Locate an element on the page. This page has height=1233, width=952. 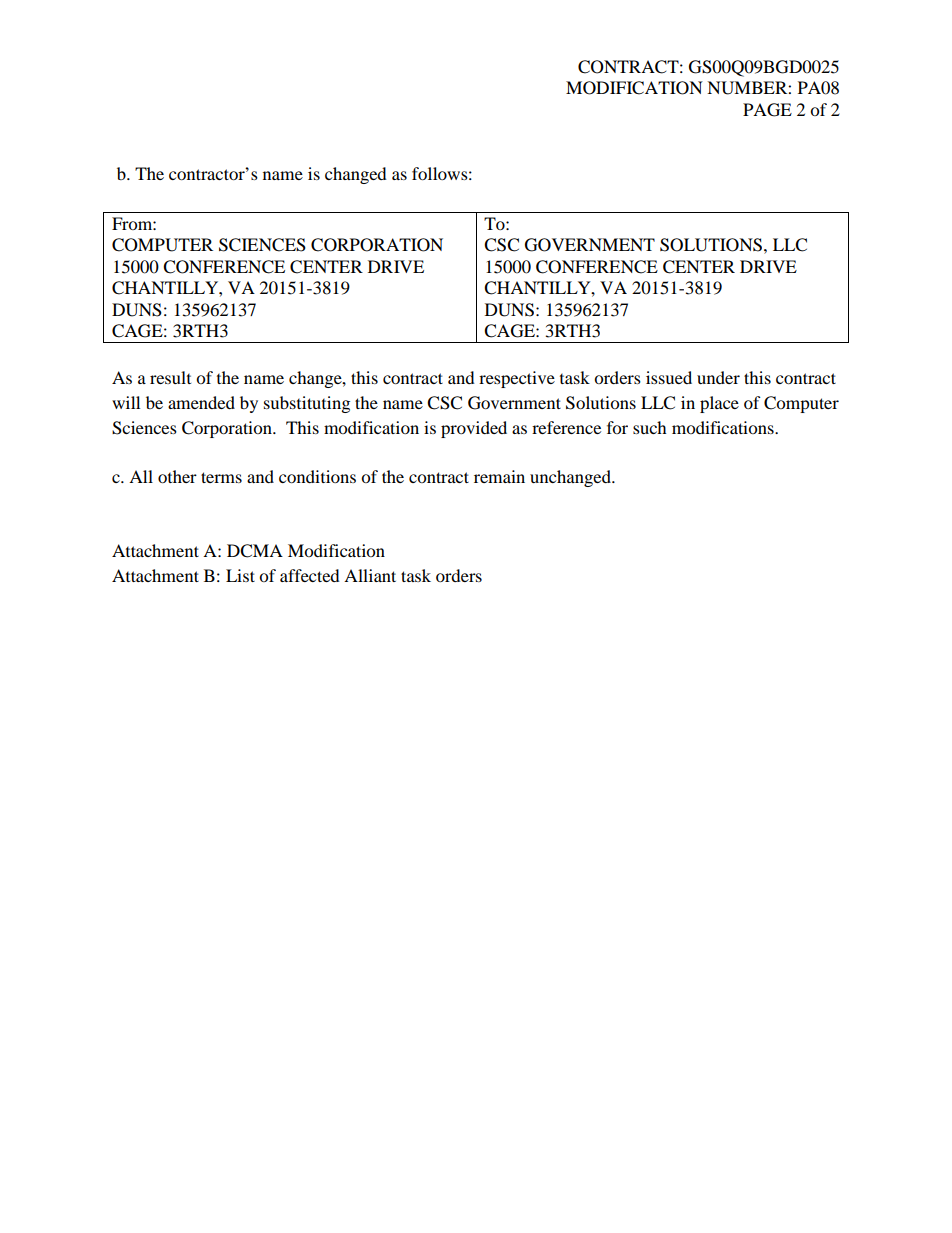
amended is located at coordinates (201, 402).
